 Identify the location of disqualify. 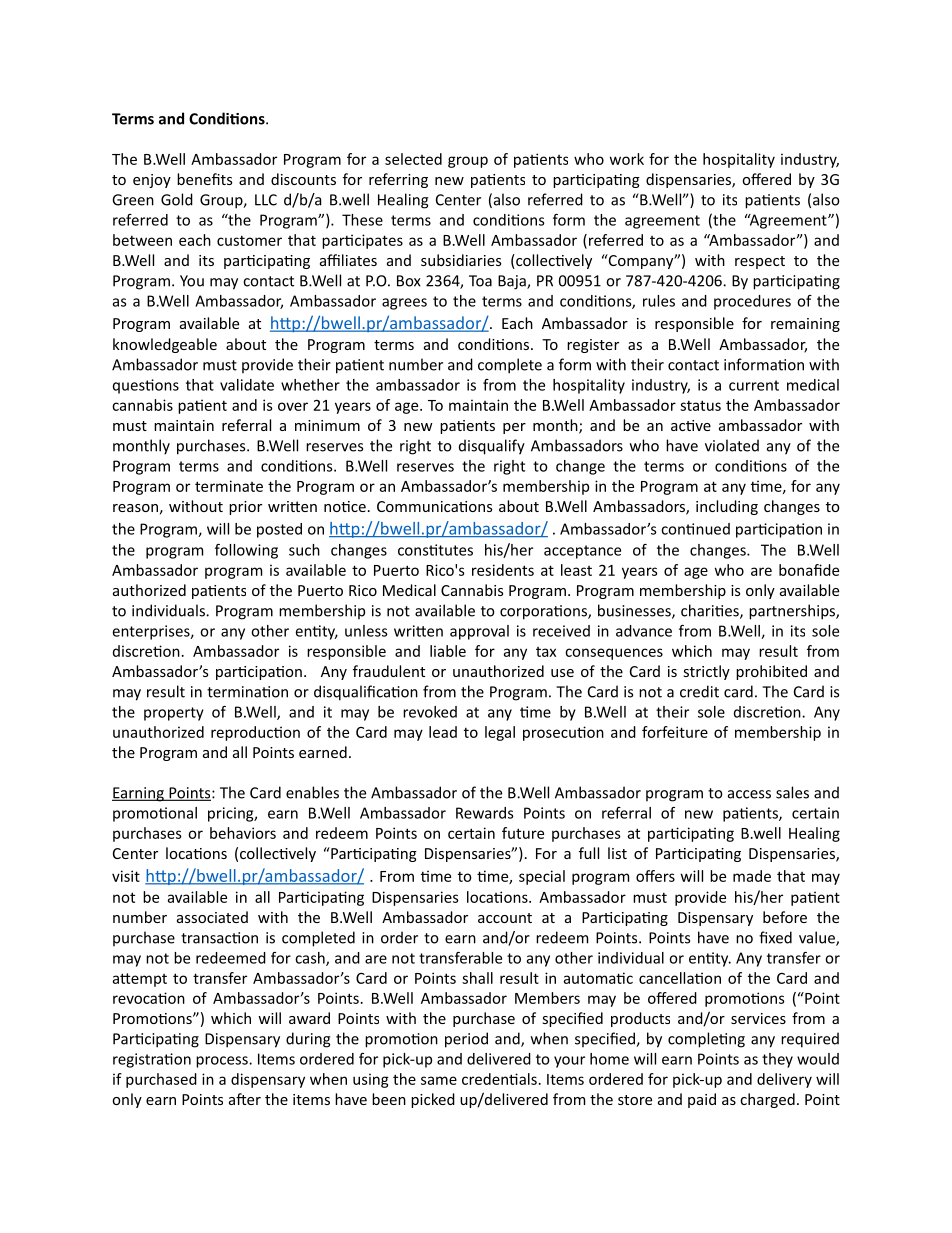
(492, 447).
